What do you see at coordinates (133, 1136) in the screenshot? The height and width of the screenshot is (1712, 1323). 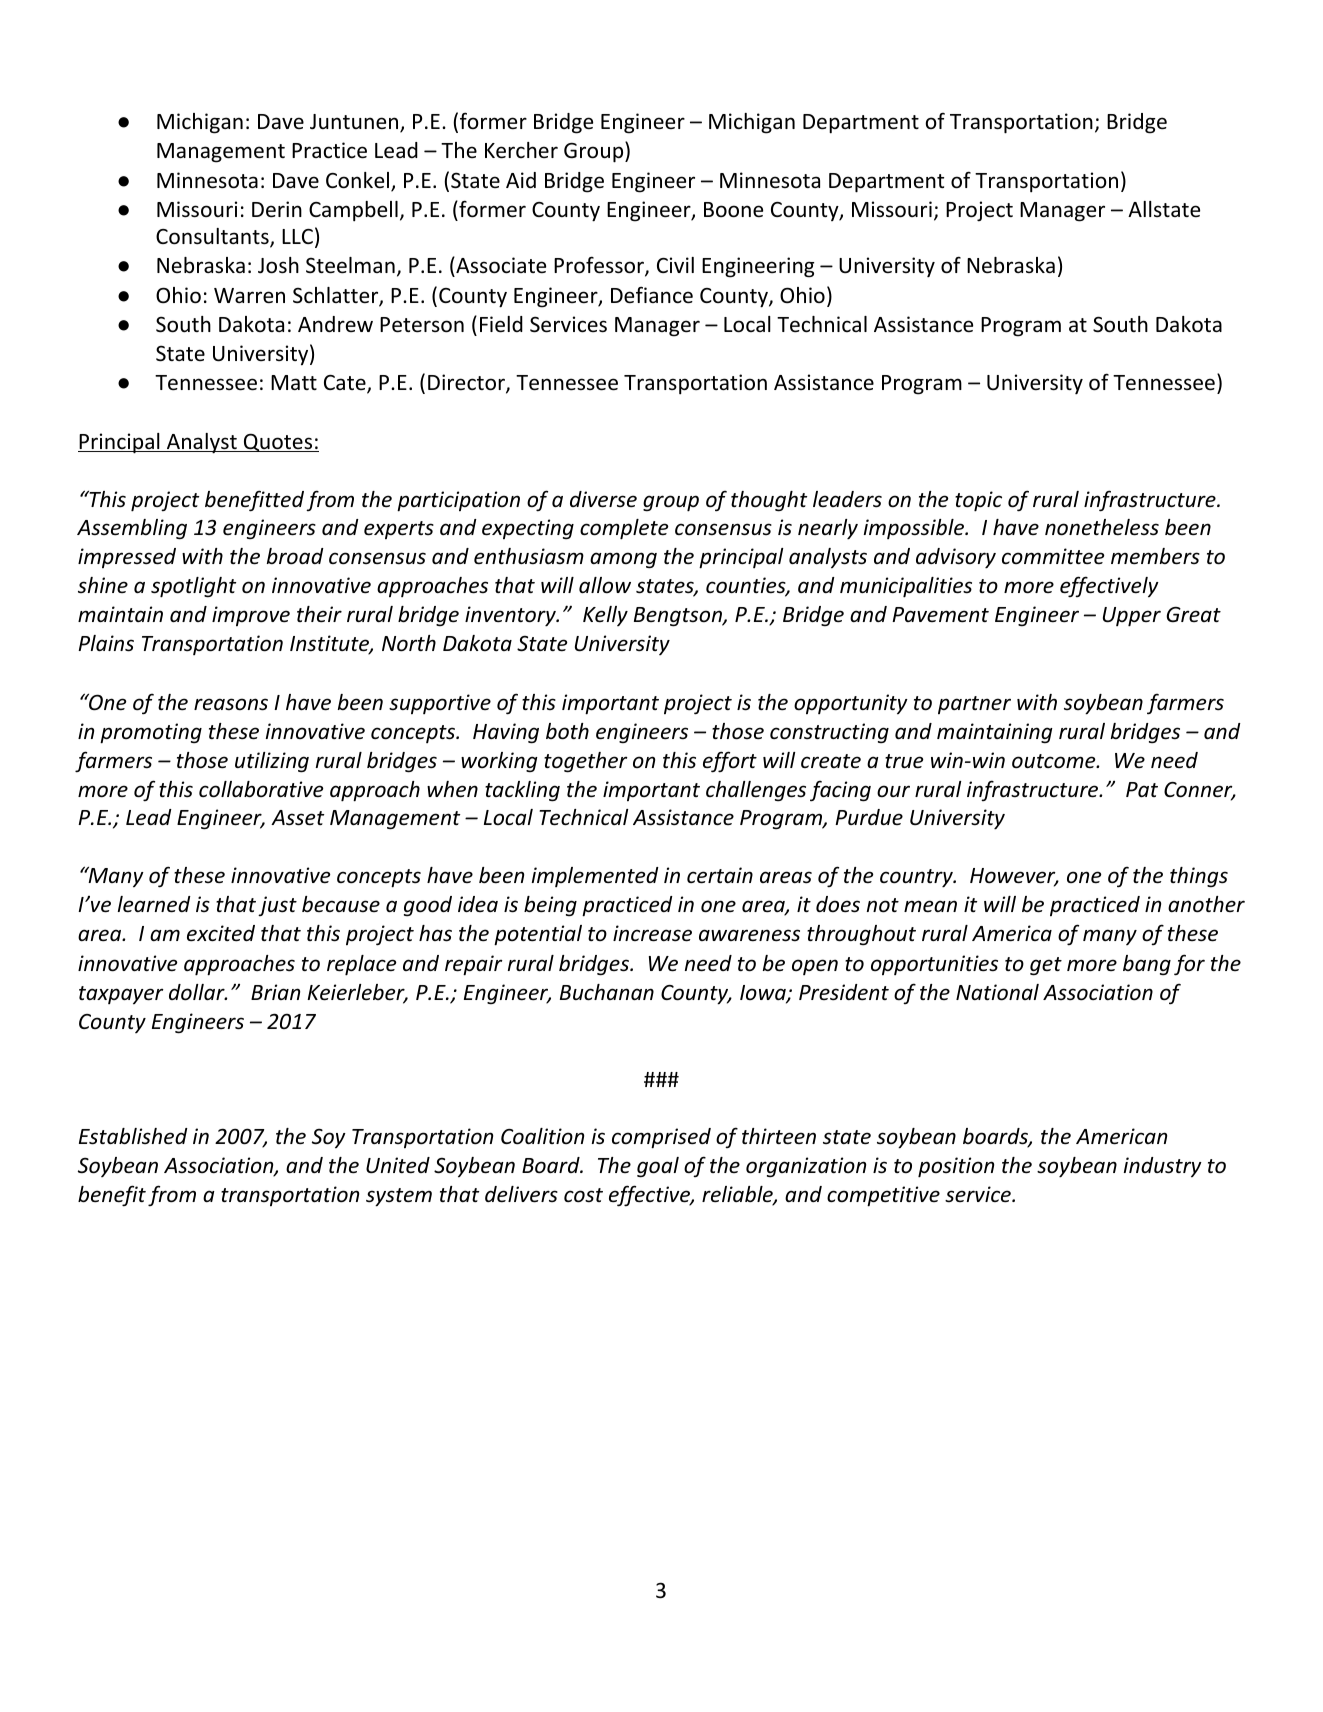 I see `Established` at bounding box center [133, 1136].
